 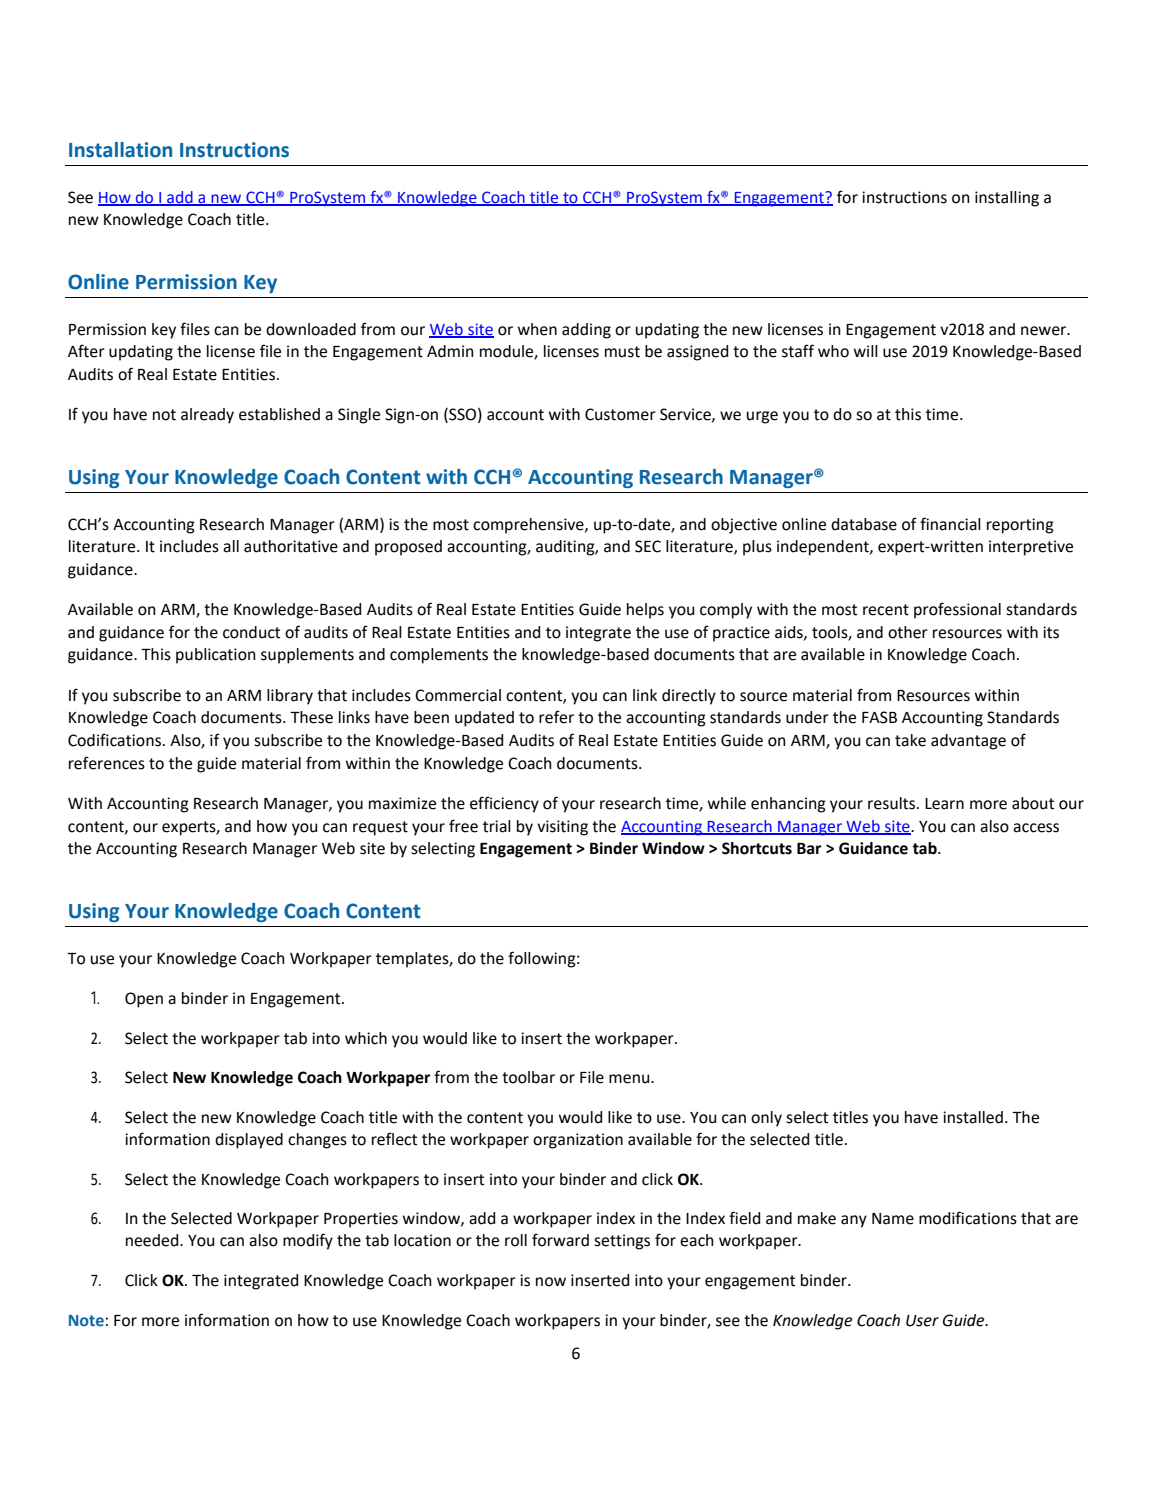 I want to click on visiting, so click(x=562, y=828).
